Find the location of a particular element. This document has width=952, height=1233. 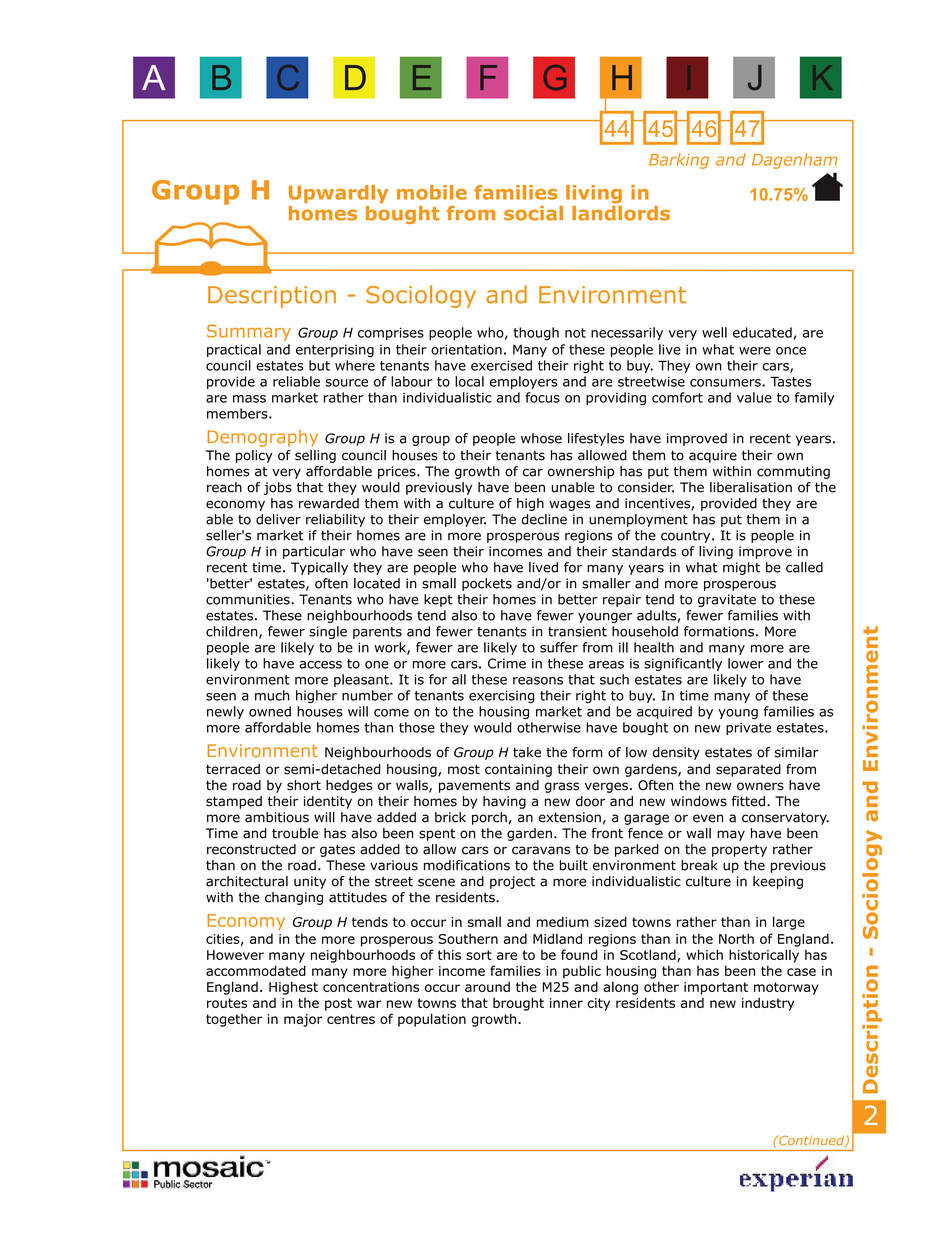

social is located at coordinates (533, 213).
